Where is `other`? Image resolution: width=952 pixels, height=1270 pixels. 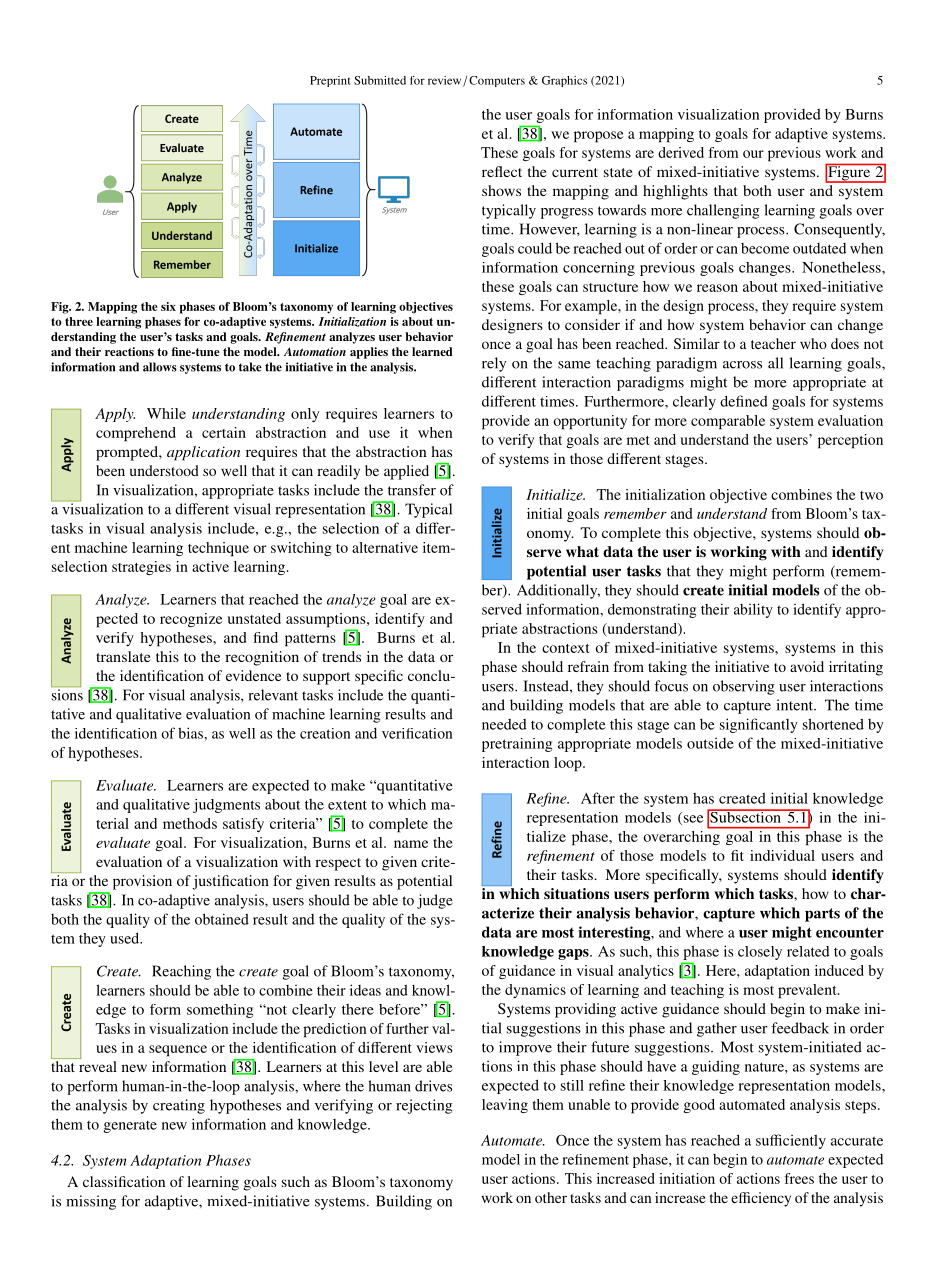
other is located at coordinates (551, 1197).
